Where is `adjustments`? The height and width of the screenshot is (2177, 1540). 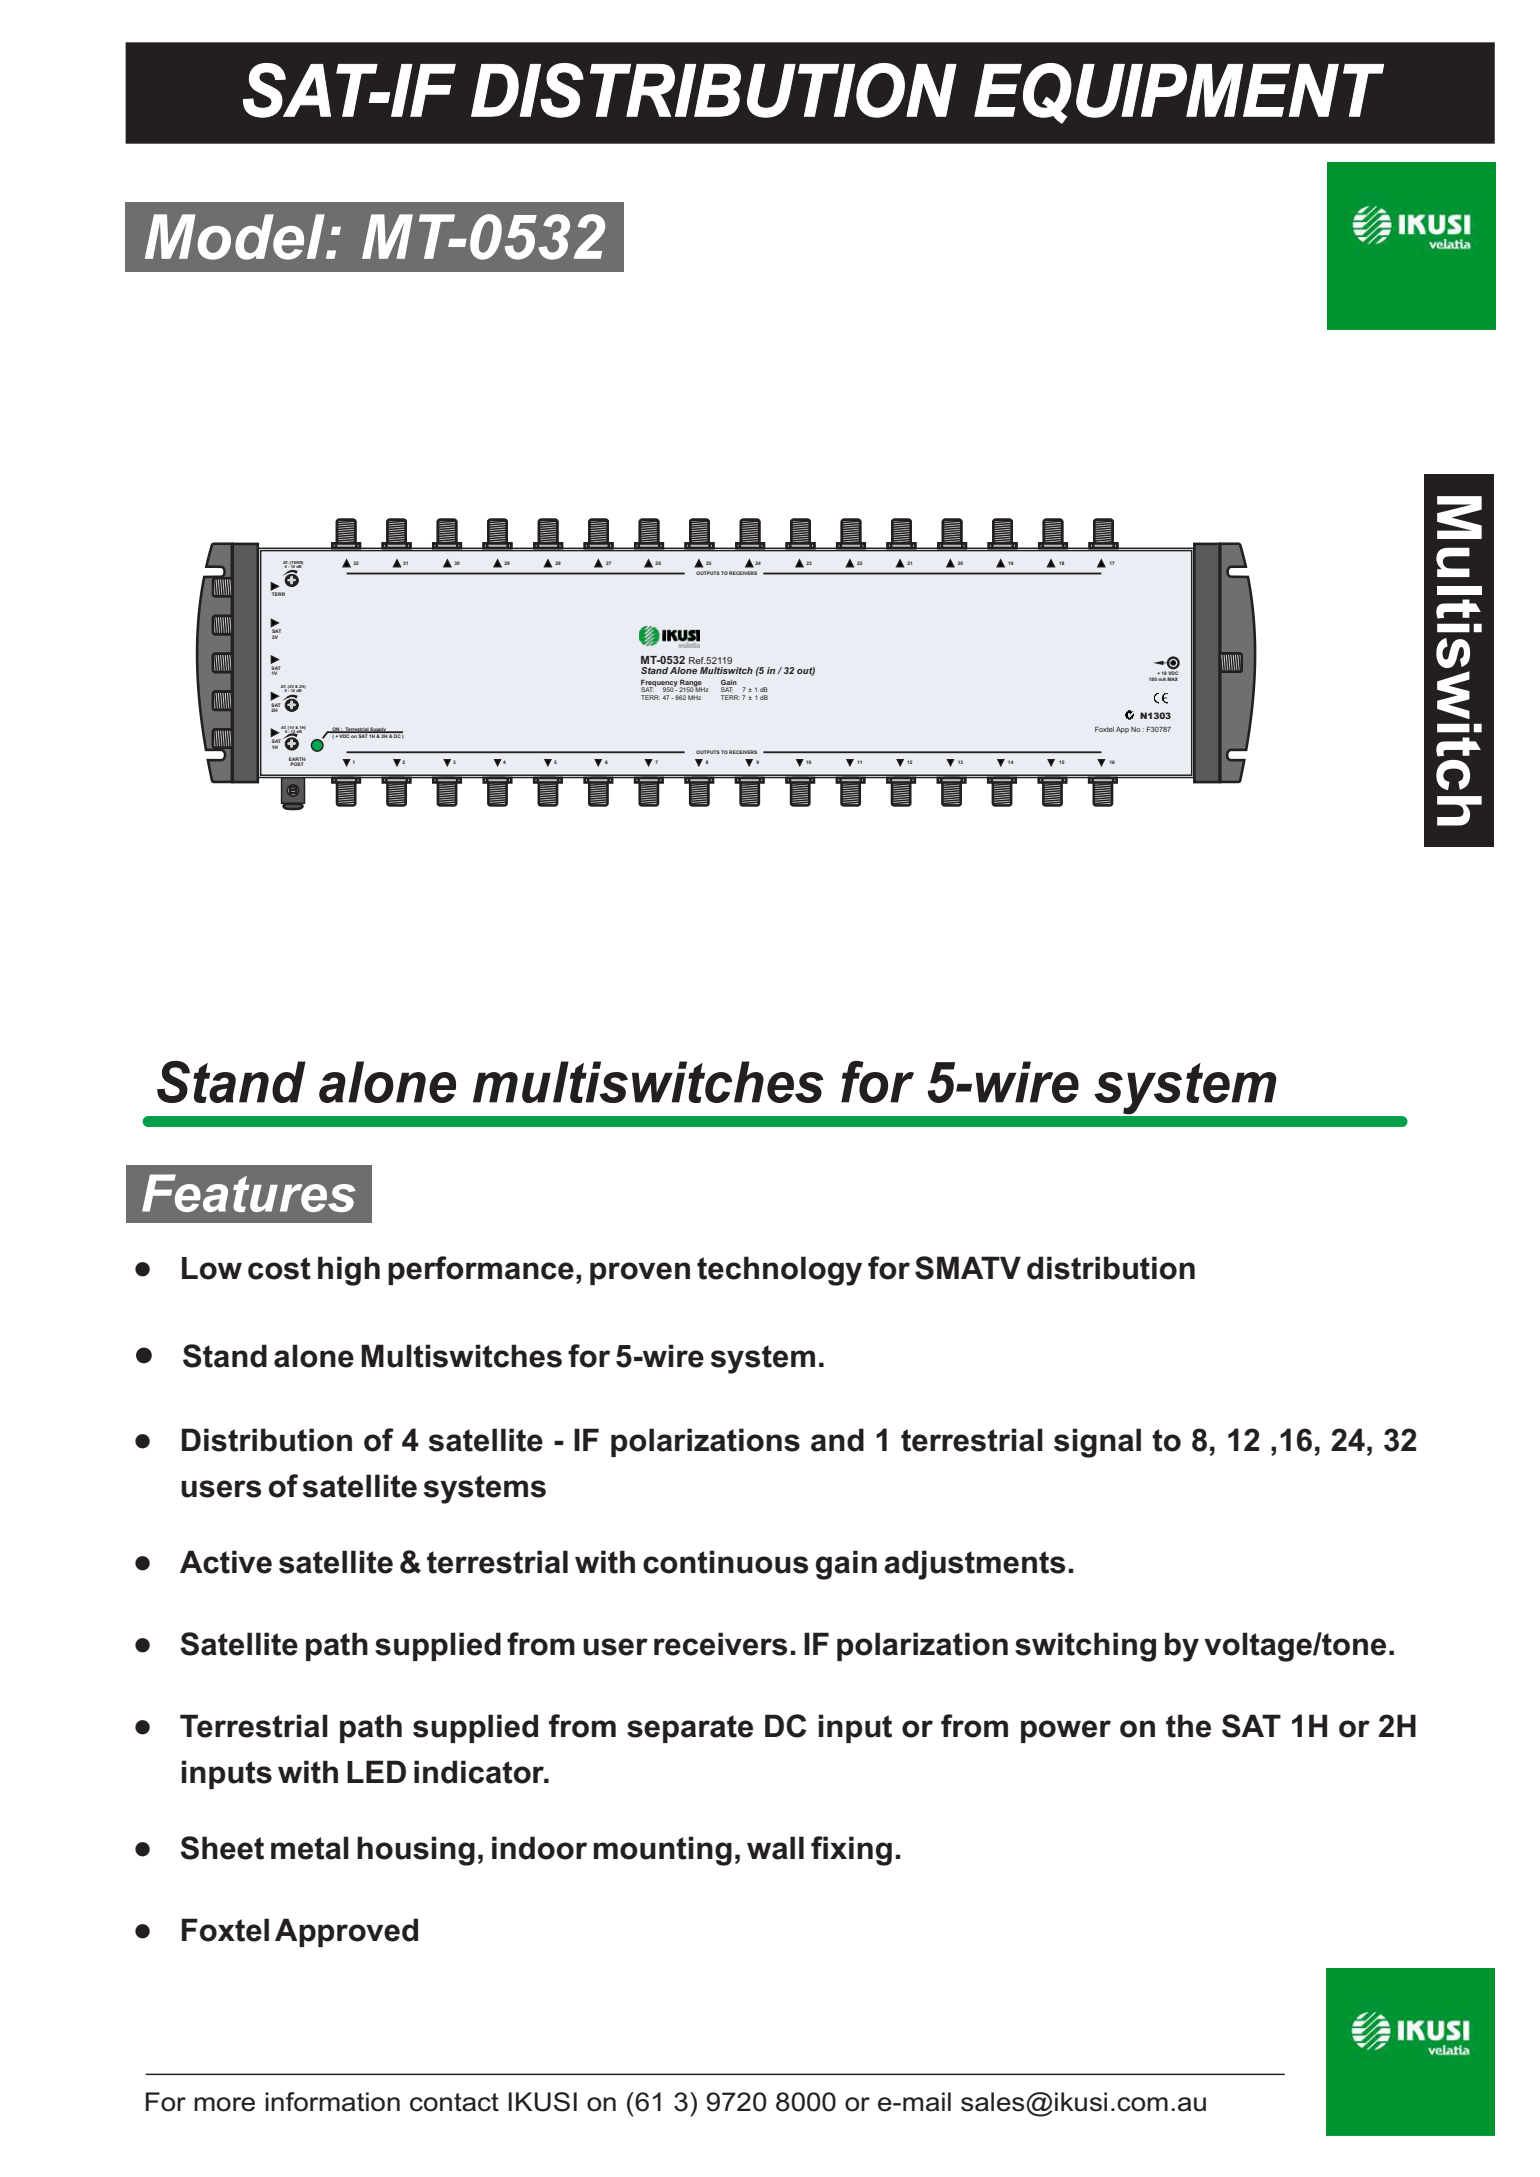 adjustments is located at coordinates (974, 1565).
